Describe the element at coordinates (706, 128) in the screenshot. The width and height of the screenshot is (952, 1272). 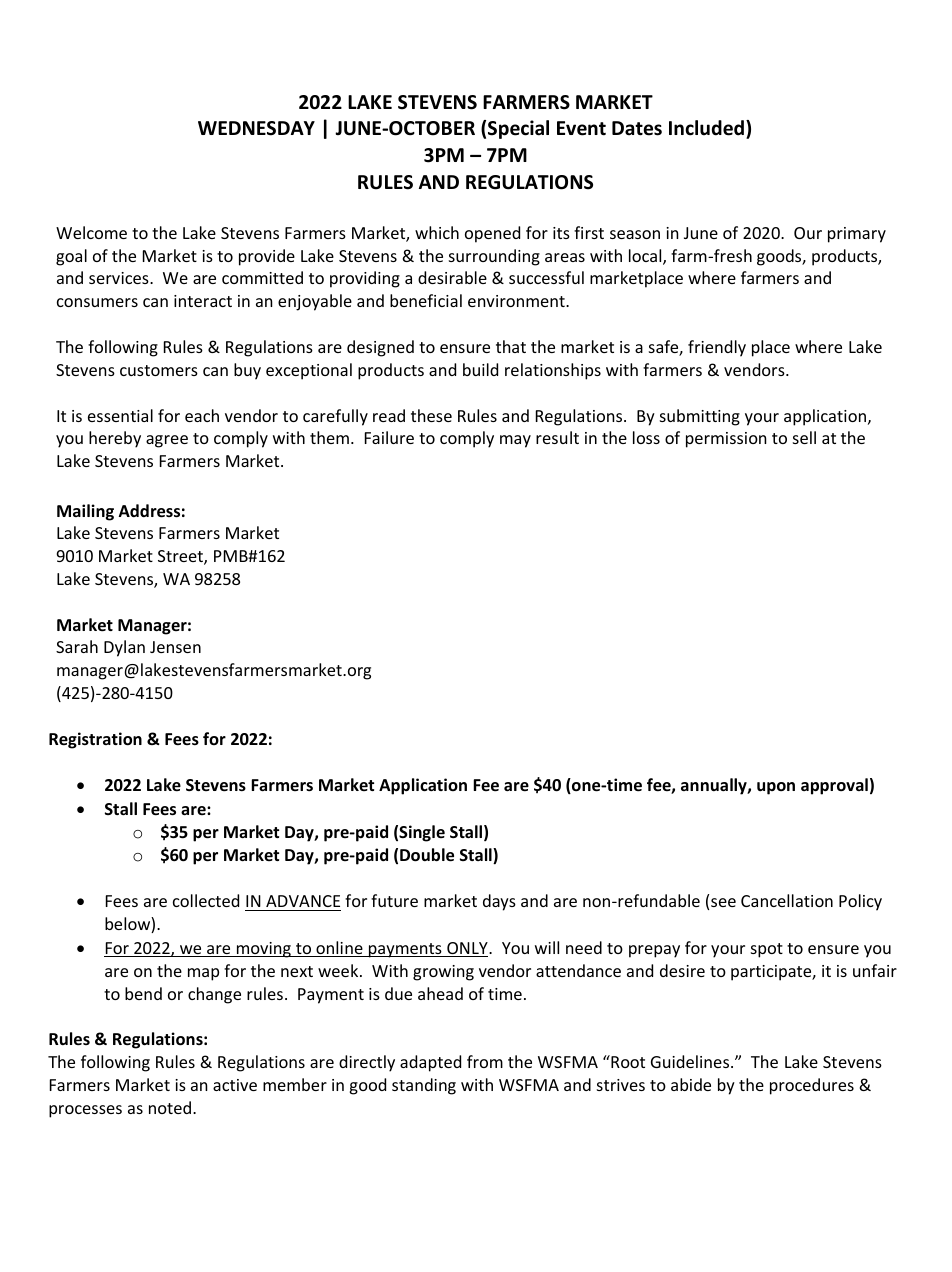
I see `Included` at that location.
